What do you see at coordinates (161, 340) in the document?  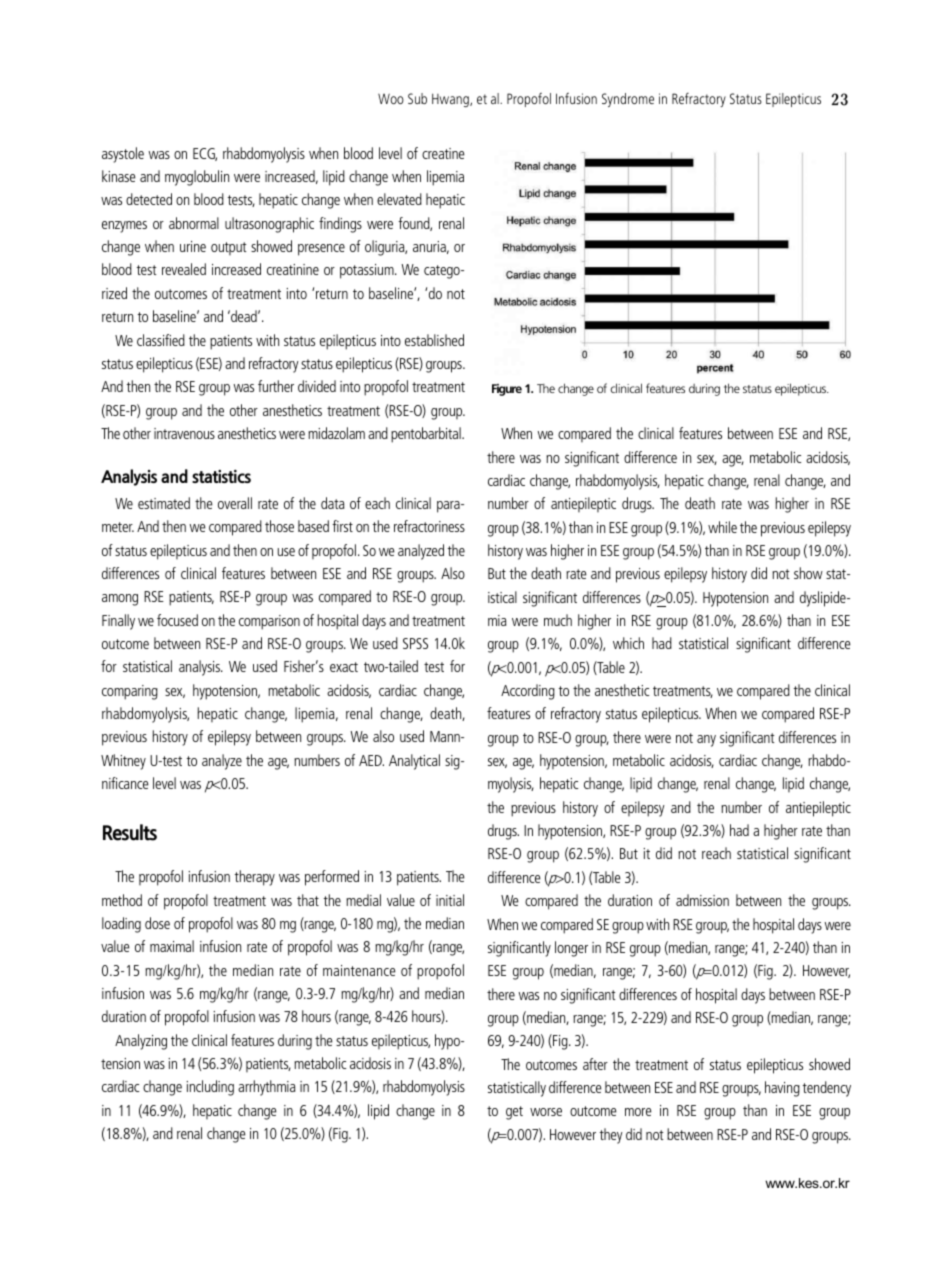 I see `classified` at bounding box center [161, 340].
